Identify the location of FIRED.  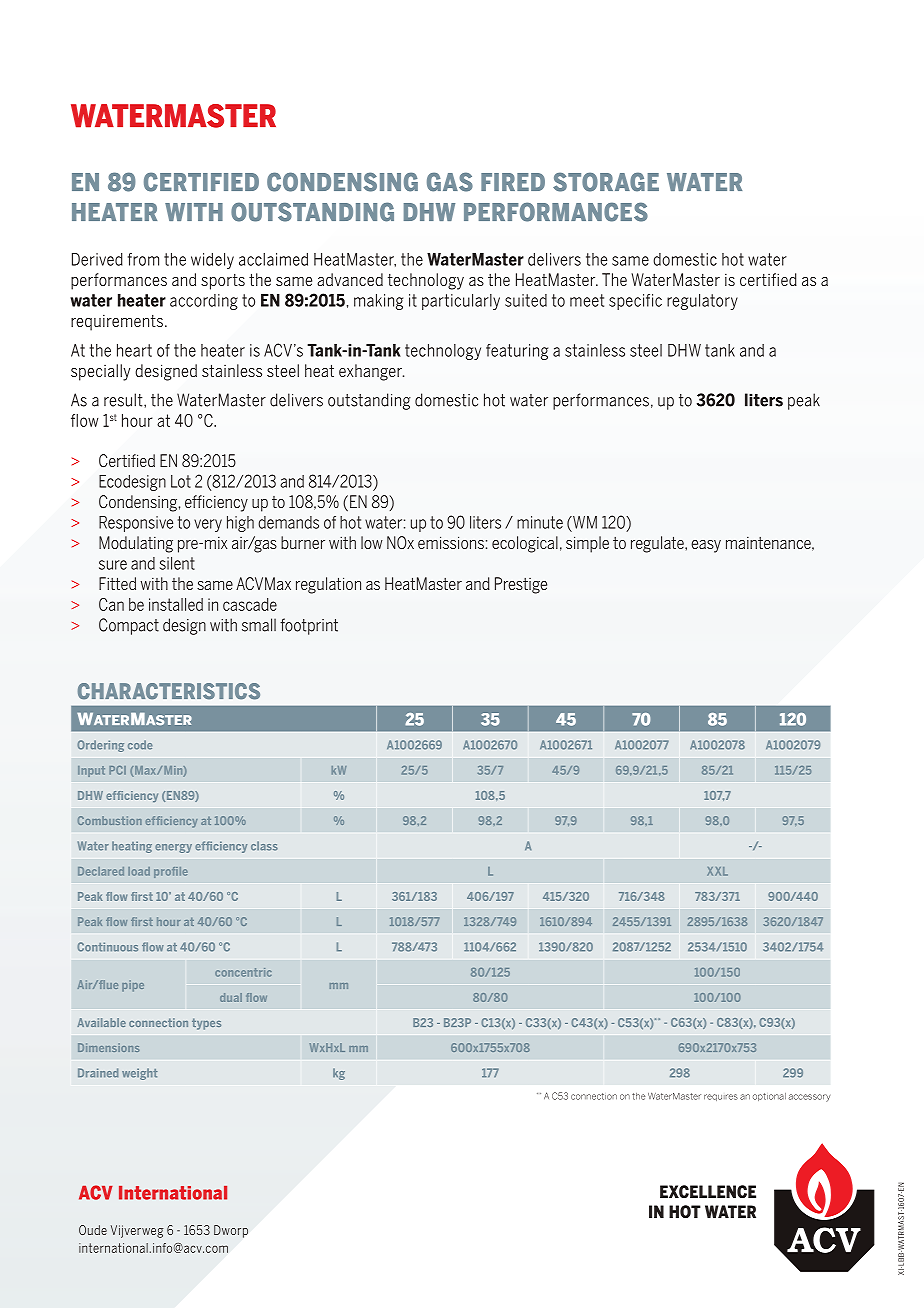
(513, 182).
